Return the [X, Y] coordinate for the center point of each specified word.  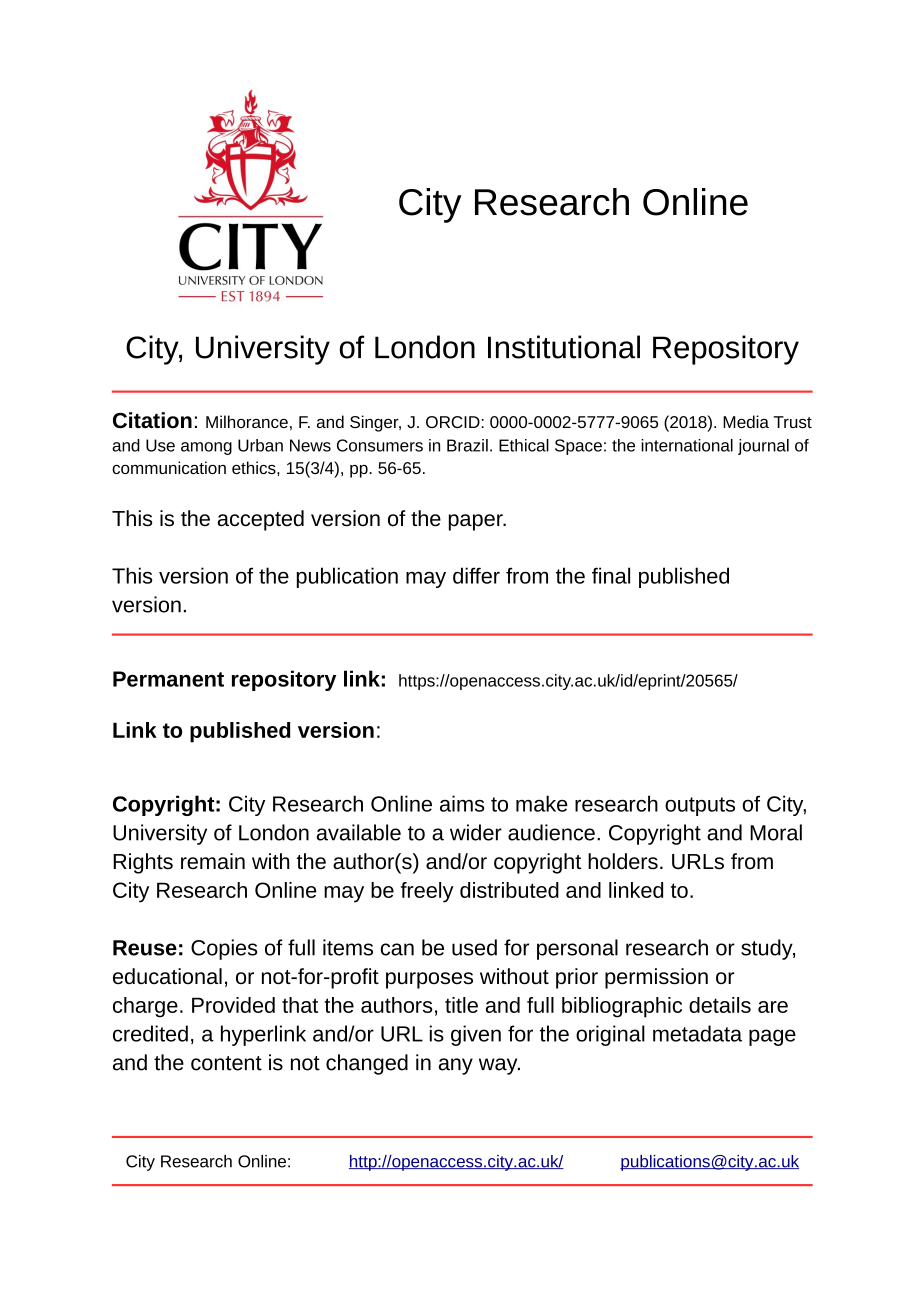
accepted [261, 520]
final [611, 575]
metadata [697, 1033]
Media [746, 421]
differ [476, 575]
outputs [700, 806]
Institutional [564, 347]
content [226, 1063]
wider [476, 832]
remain [213, 861]
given [476, 1035]
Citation [152, 420]
